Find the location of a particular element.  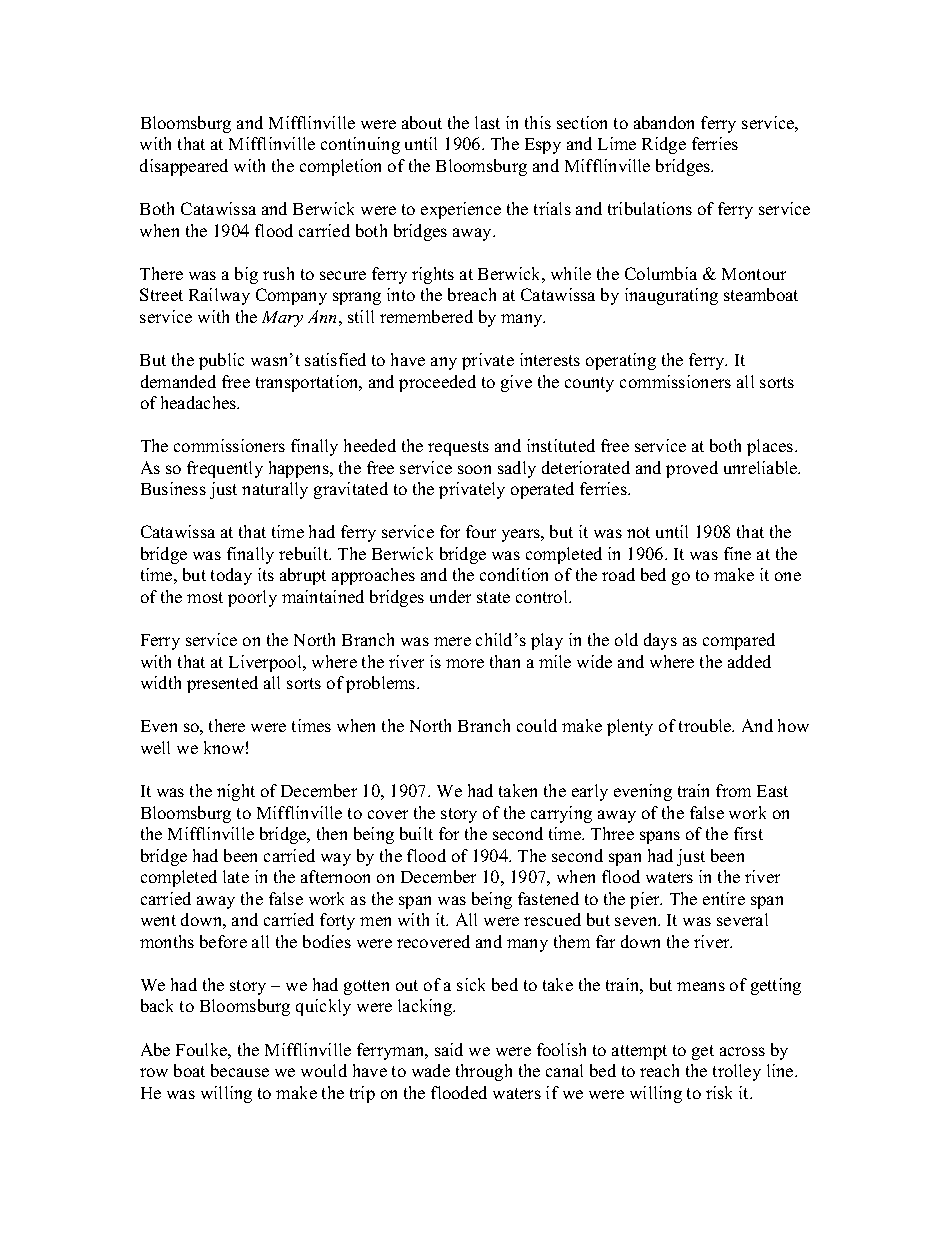

carrying is located at coordinates (561, 814).
